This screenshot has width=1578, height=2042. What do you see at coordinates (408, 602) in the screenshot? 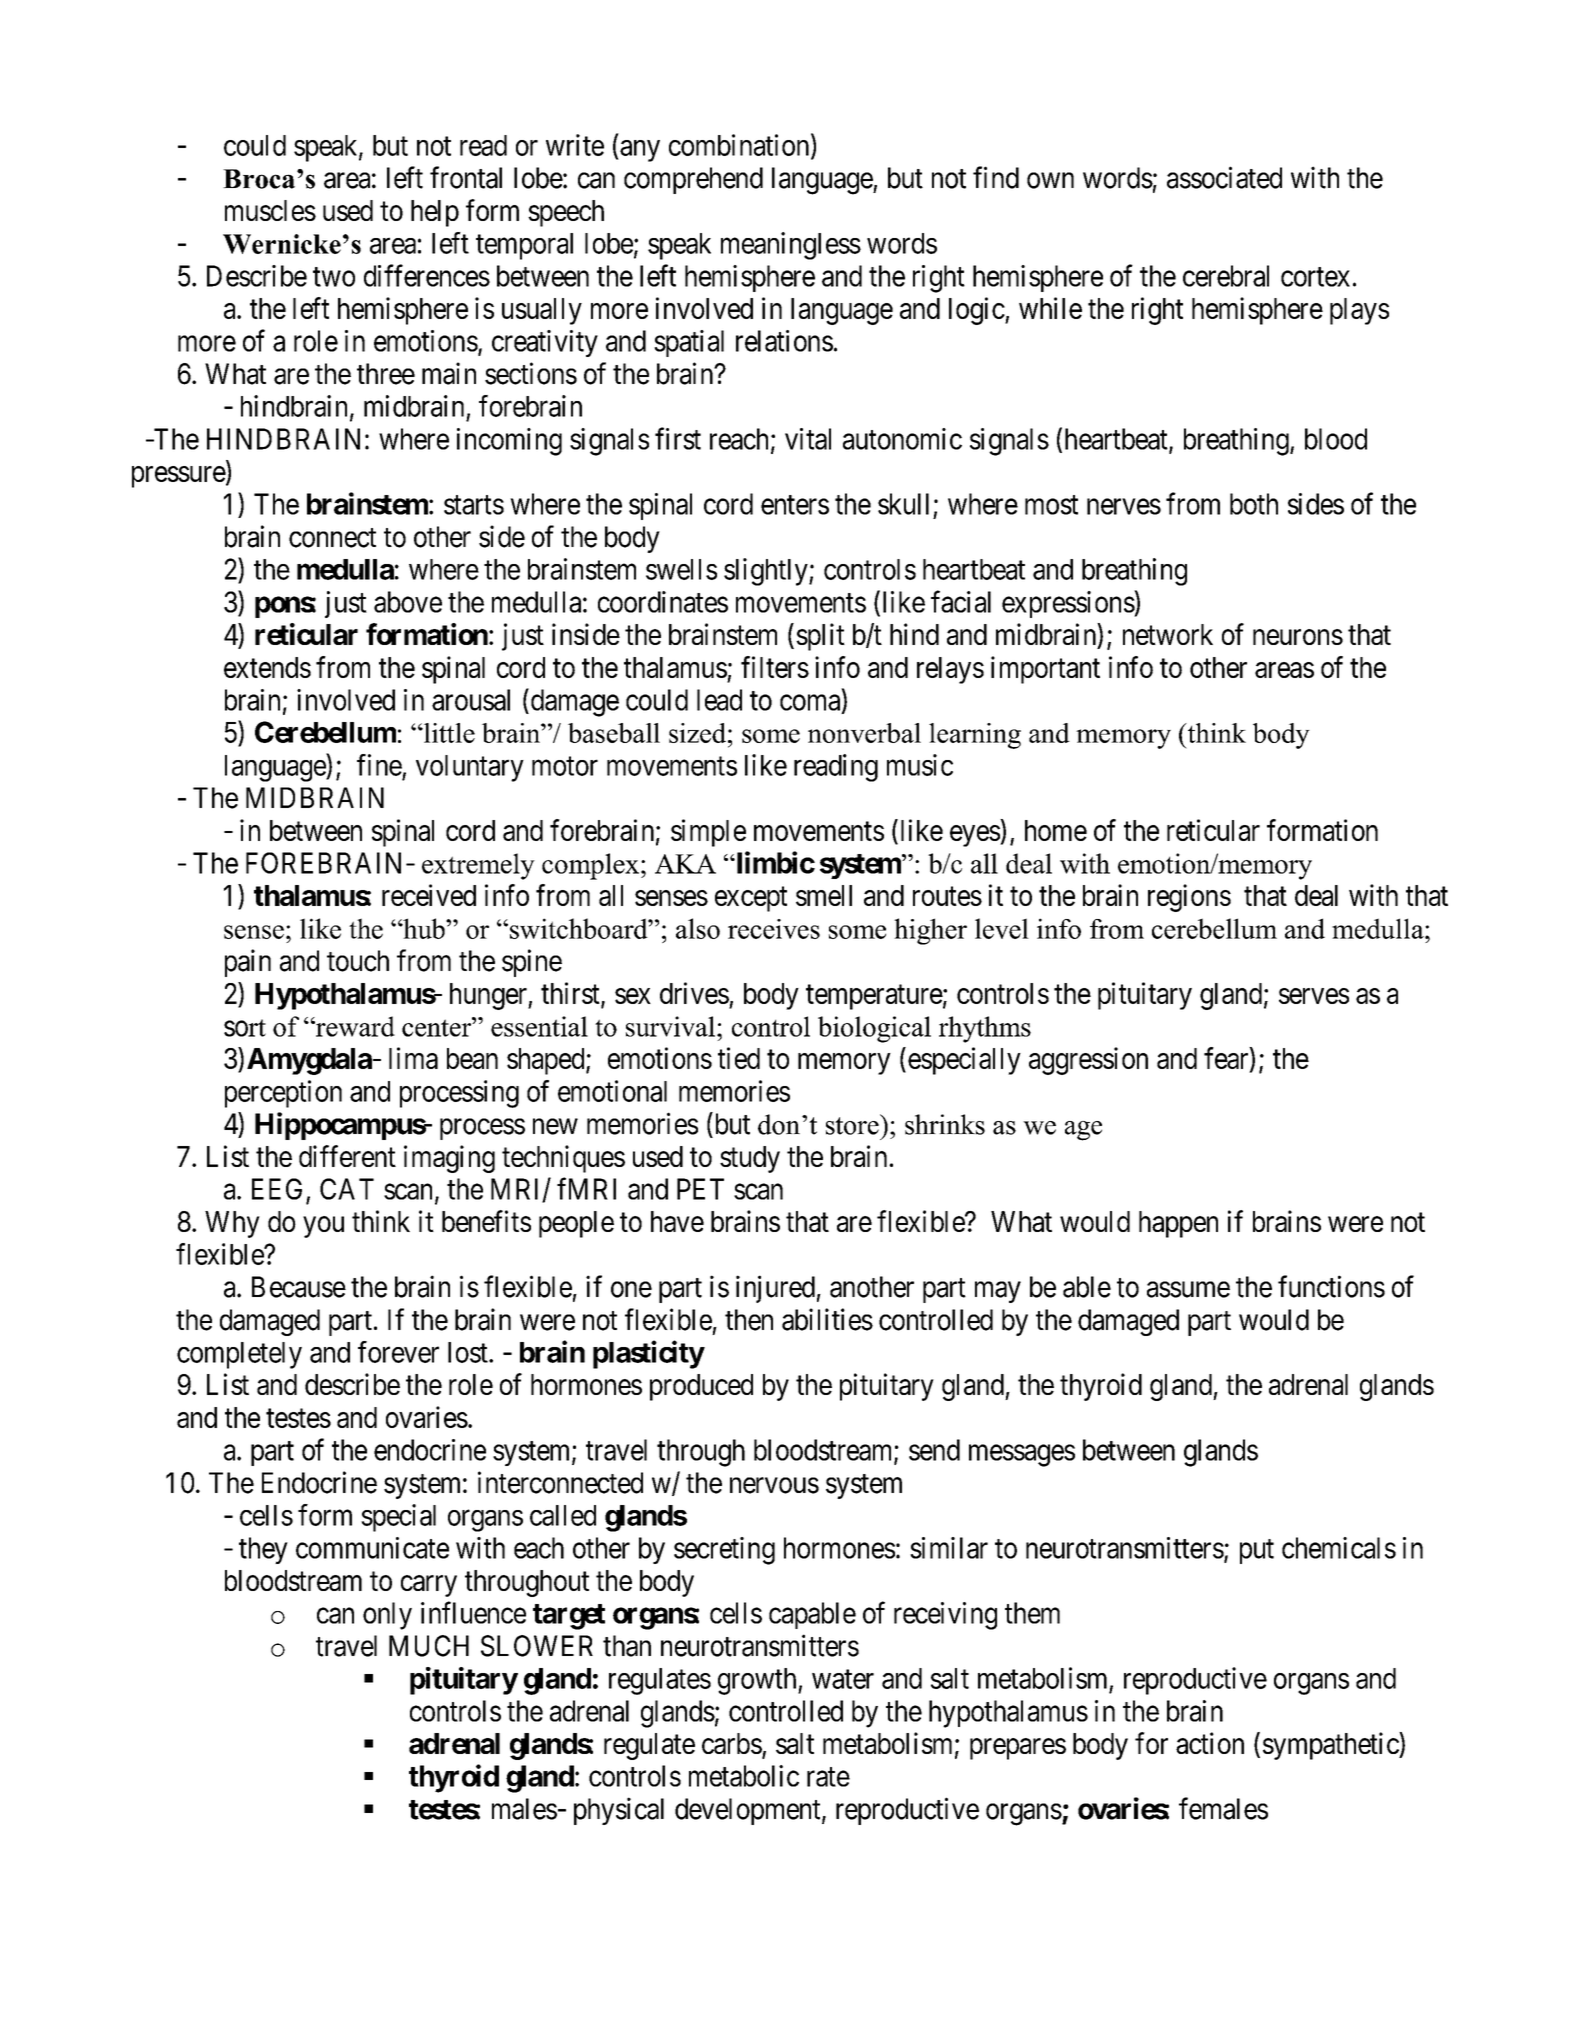
I see `above` at bounding box center [408, 602].
